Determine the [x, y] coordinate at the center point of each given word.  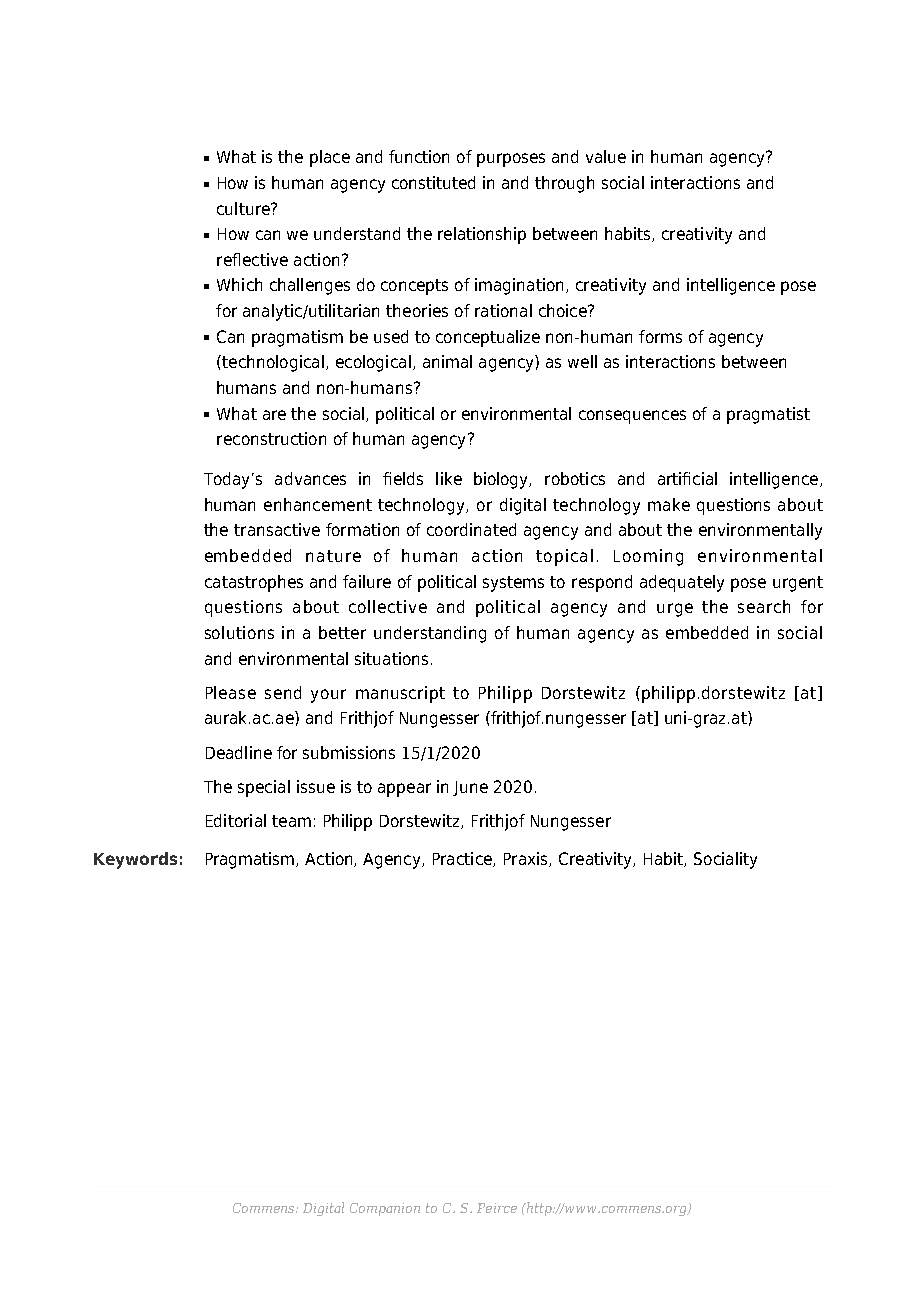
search [764, 606]
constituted [433, 182]
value [606, 156]
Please [231, 692]
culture [244, 208]
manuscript [400, 694]
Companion [385, 1209]
